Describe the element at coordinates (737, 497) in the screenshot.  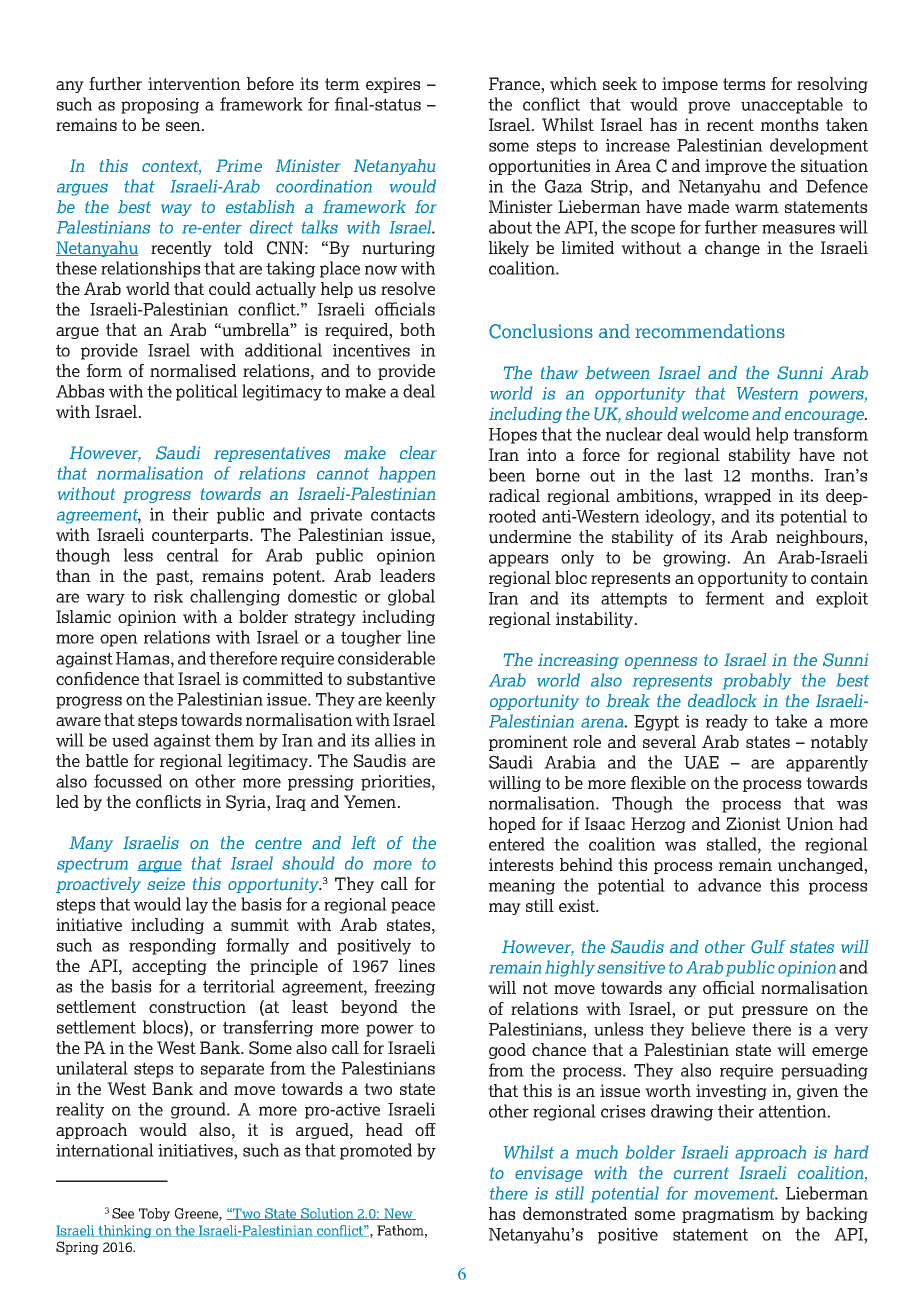
I see `wrapped` at that location.
